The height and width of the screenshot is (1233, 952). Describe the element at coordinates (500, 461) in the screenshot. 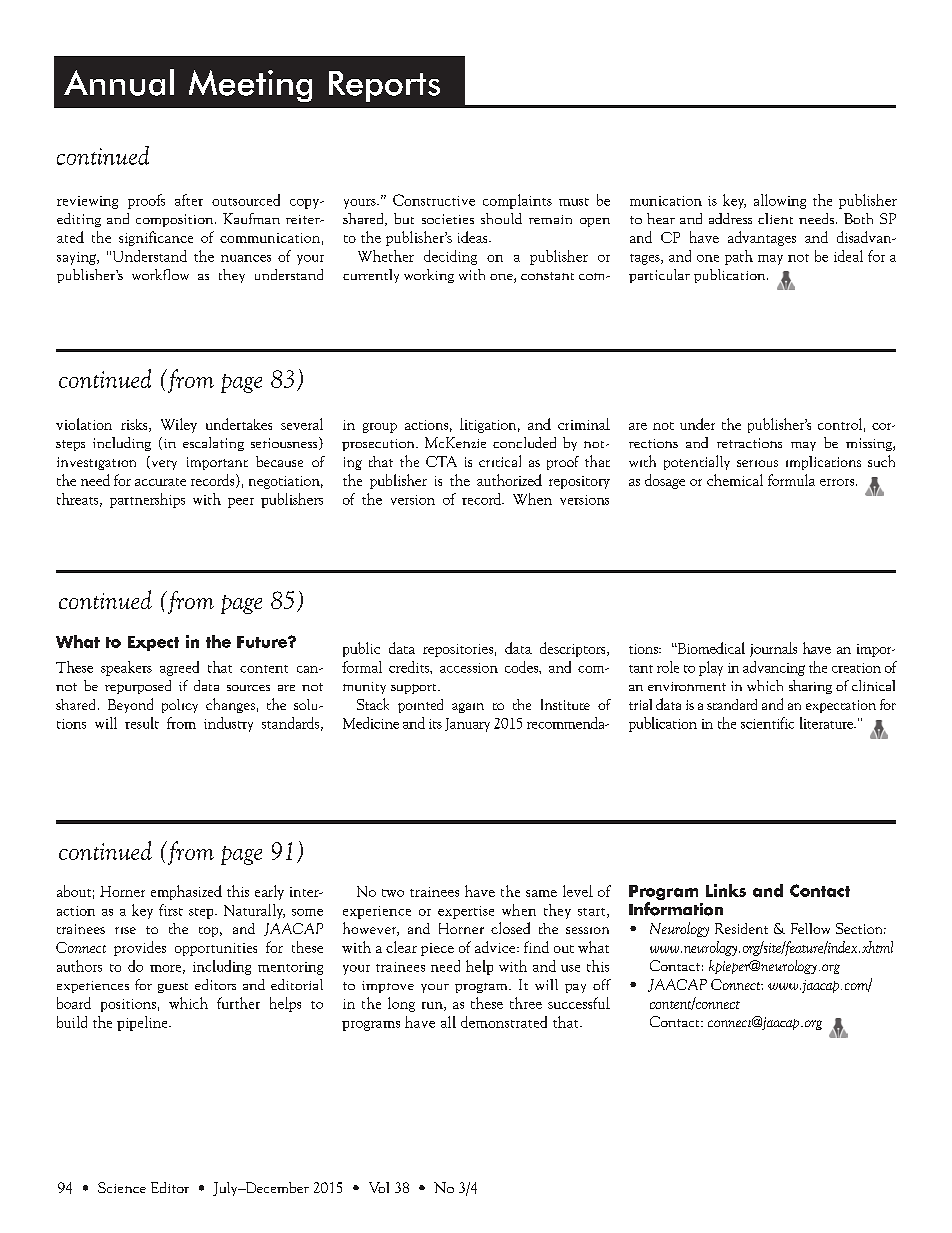

I see `critical` at that location.
